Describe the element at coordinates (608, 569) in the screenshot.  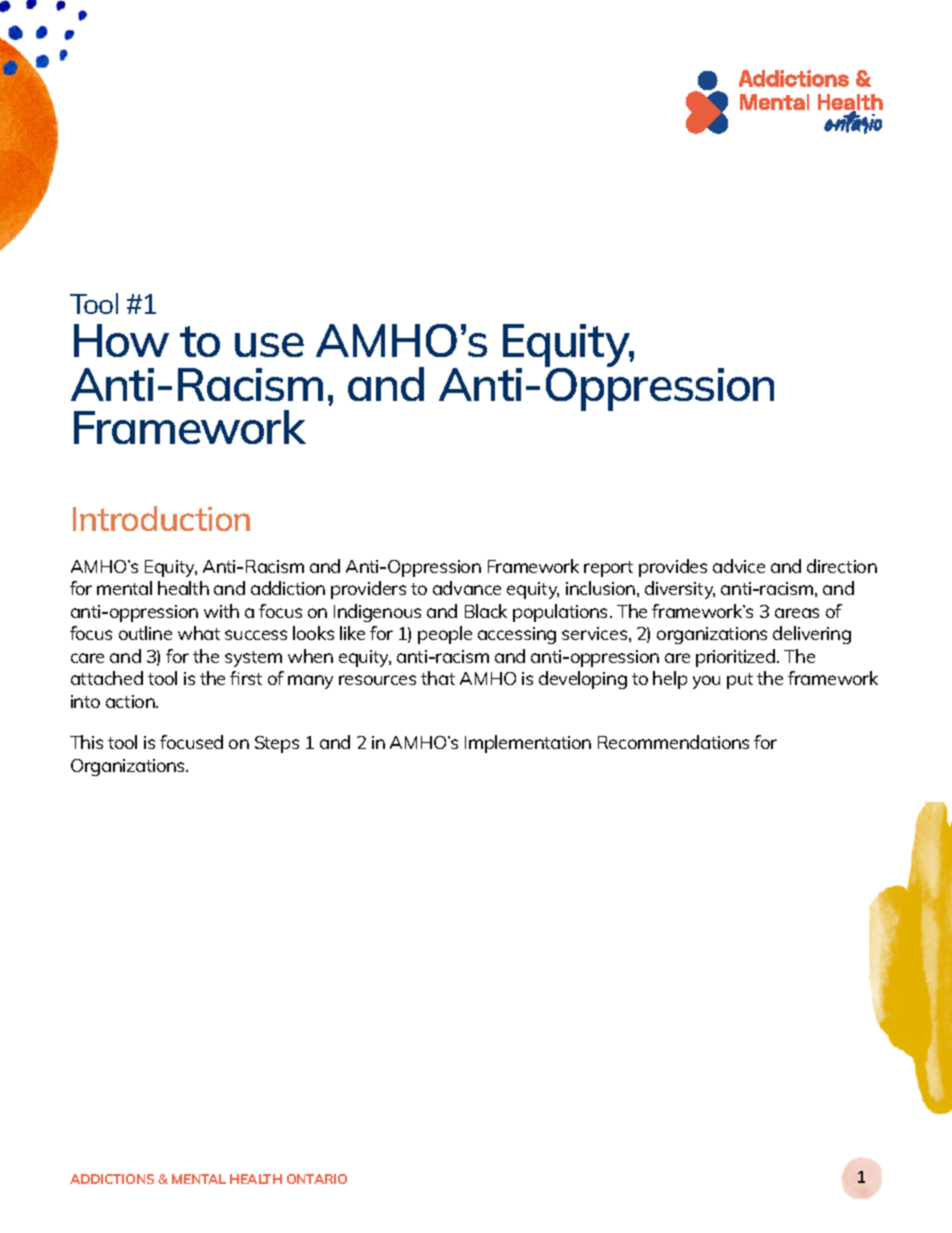
I see `report` at that location.
